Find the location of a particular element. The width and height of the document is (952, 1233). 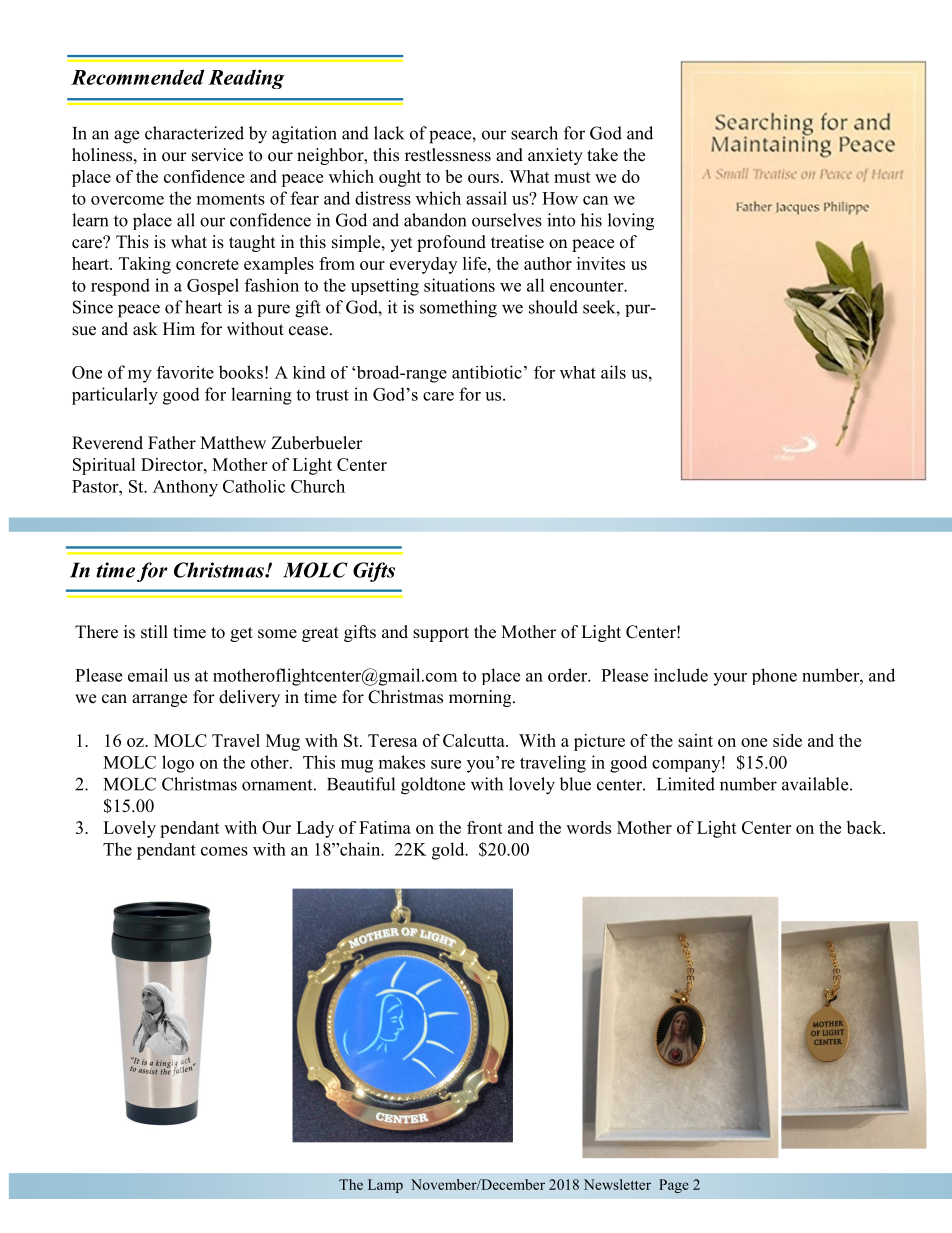

take is located at coordinates (602, 155).
